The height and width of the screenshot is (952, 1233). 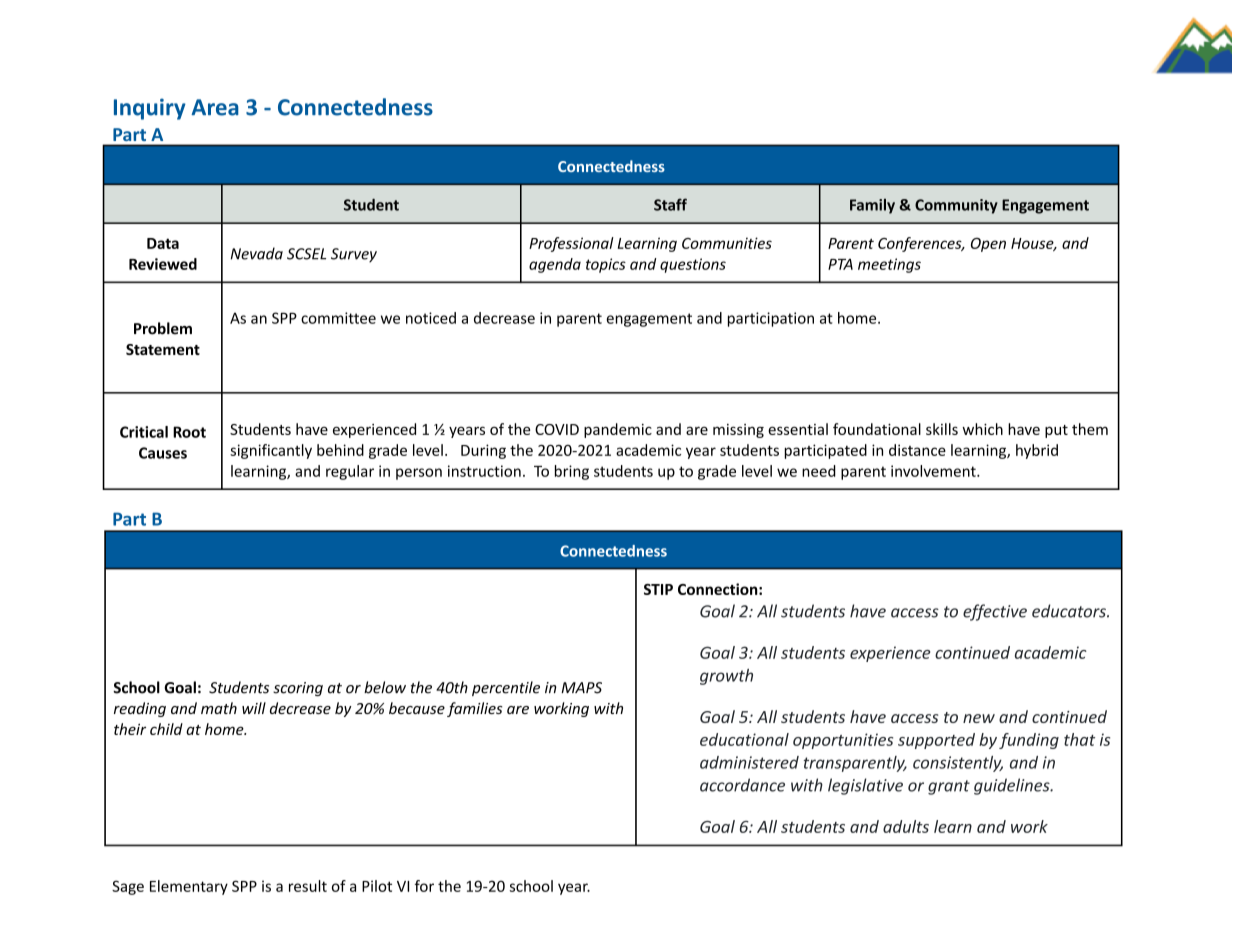 I want to click on new, so click(x=979, y=718).
